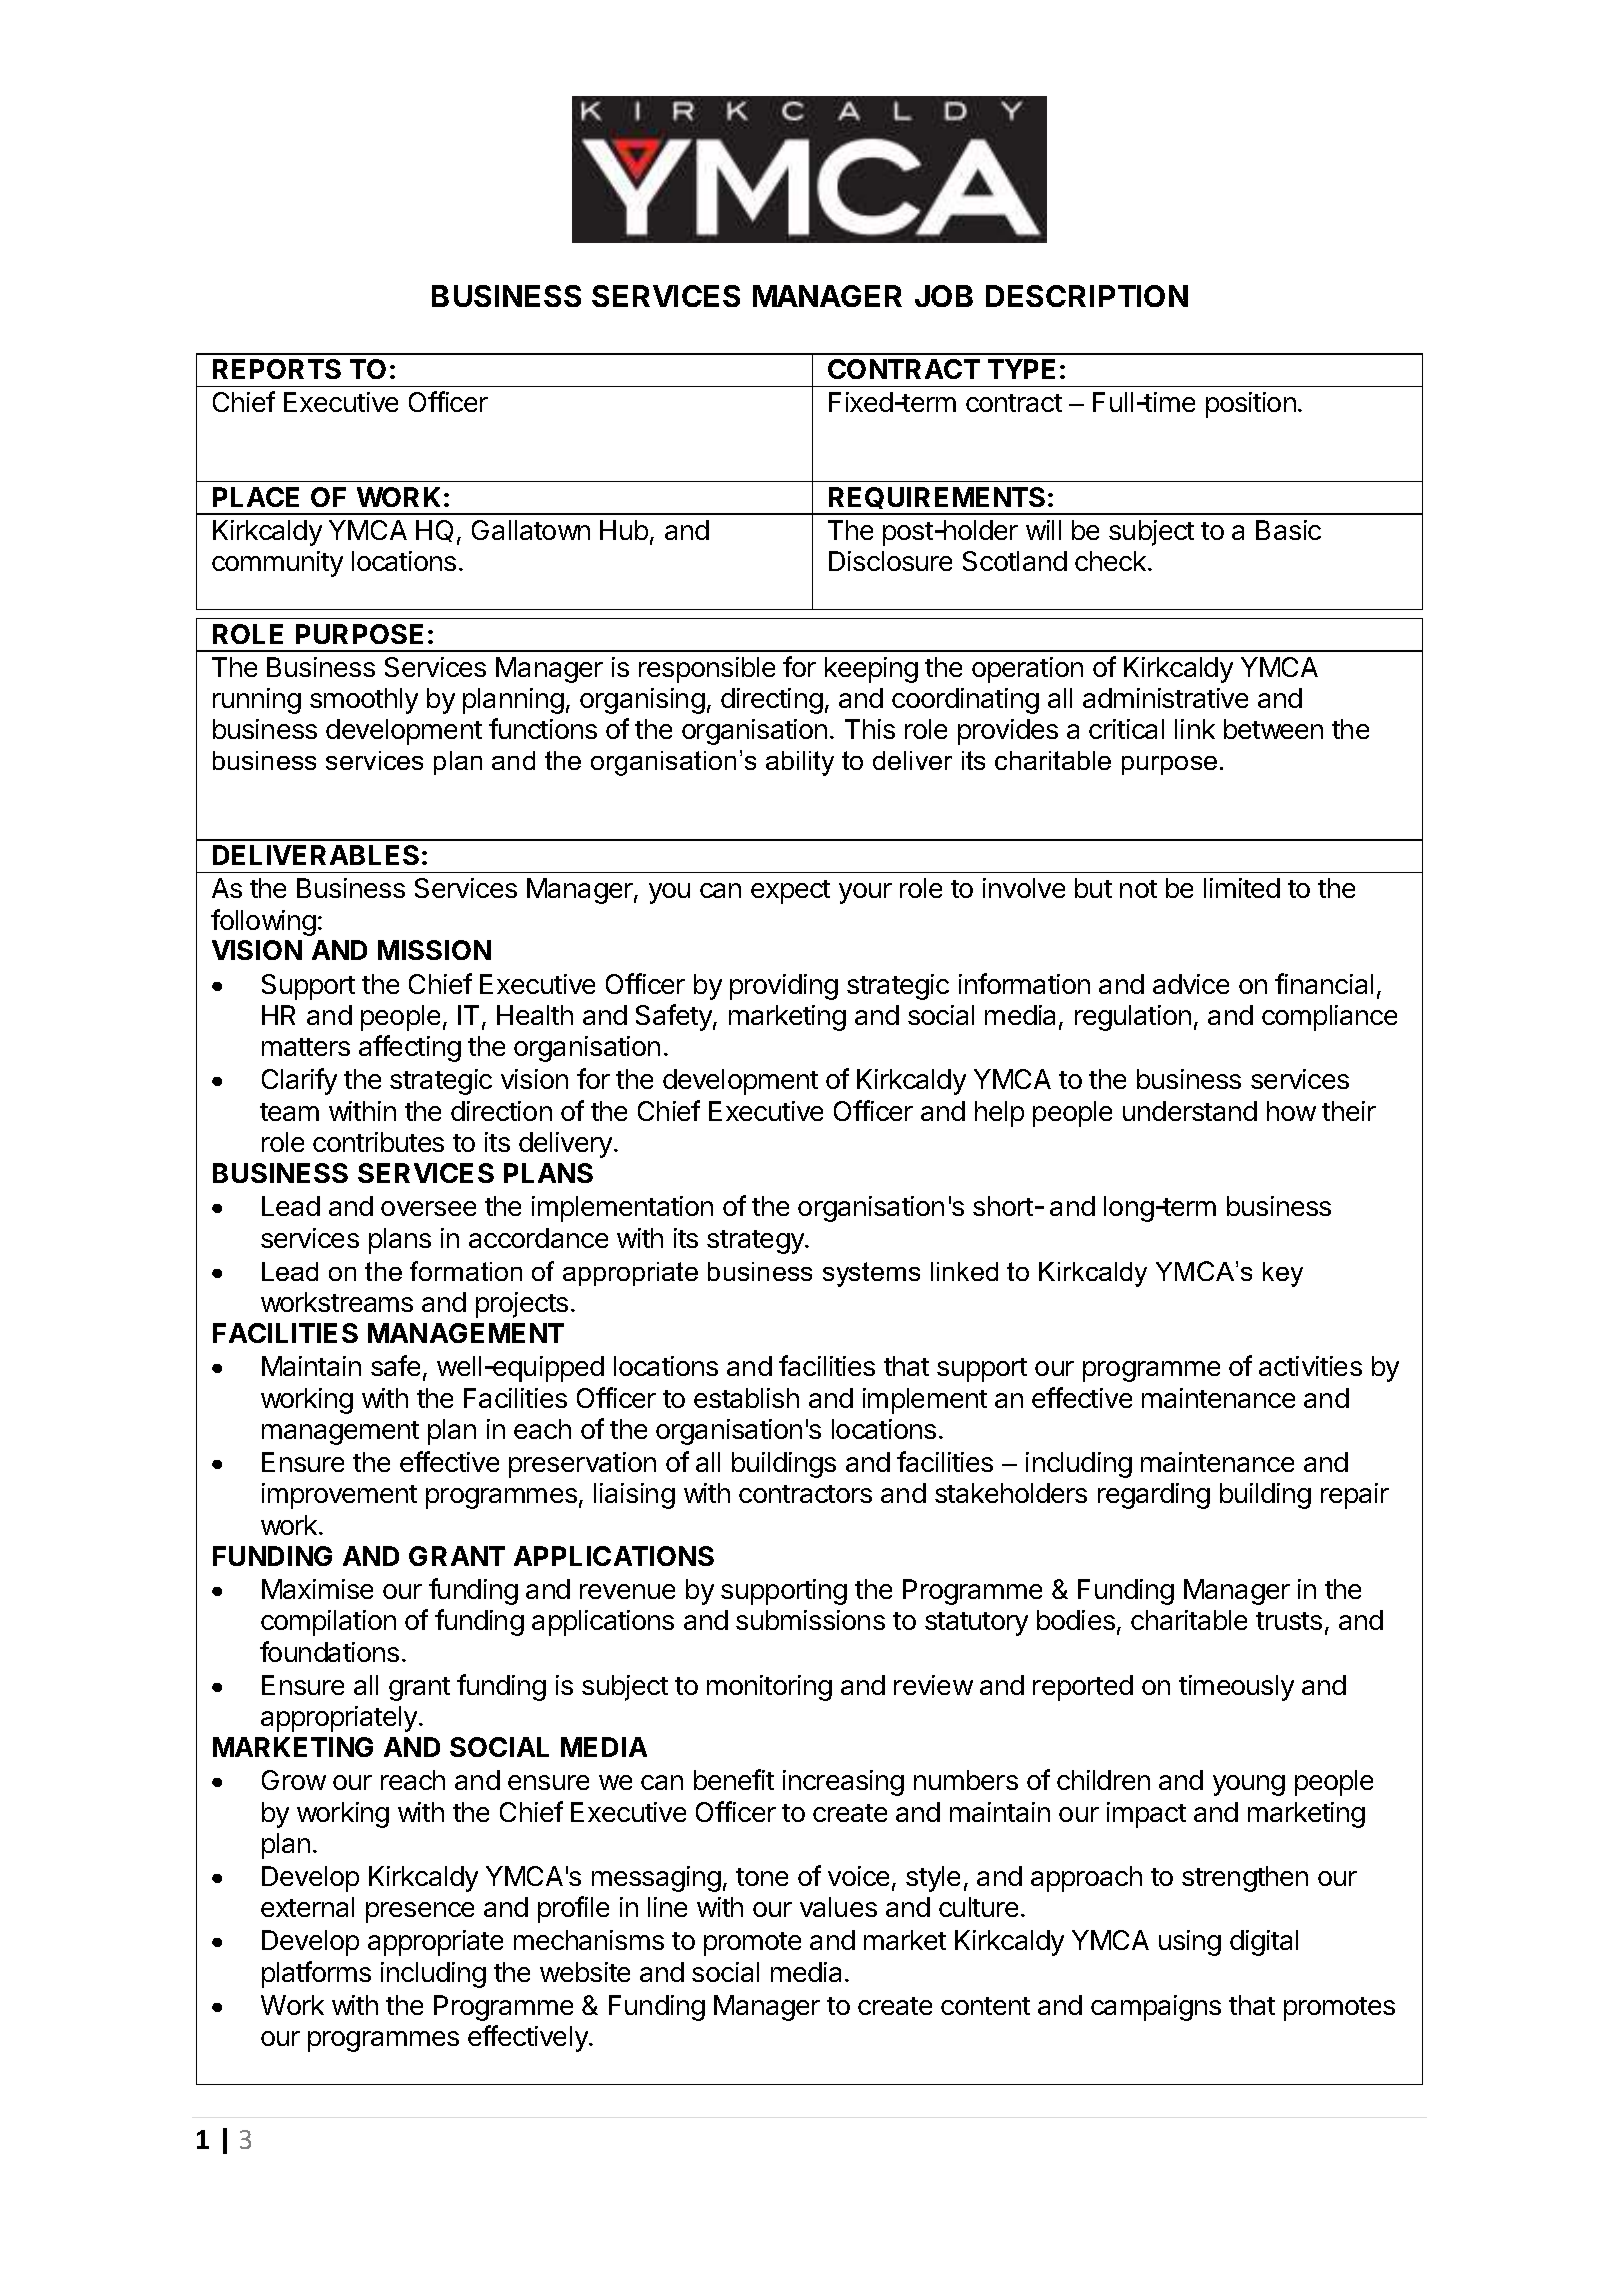 The image size is (1619, 2290). What do you see at coordinates (772, 701) in the screenshot?
I see `directing` at bounding box center [772, 701].
